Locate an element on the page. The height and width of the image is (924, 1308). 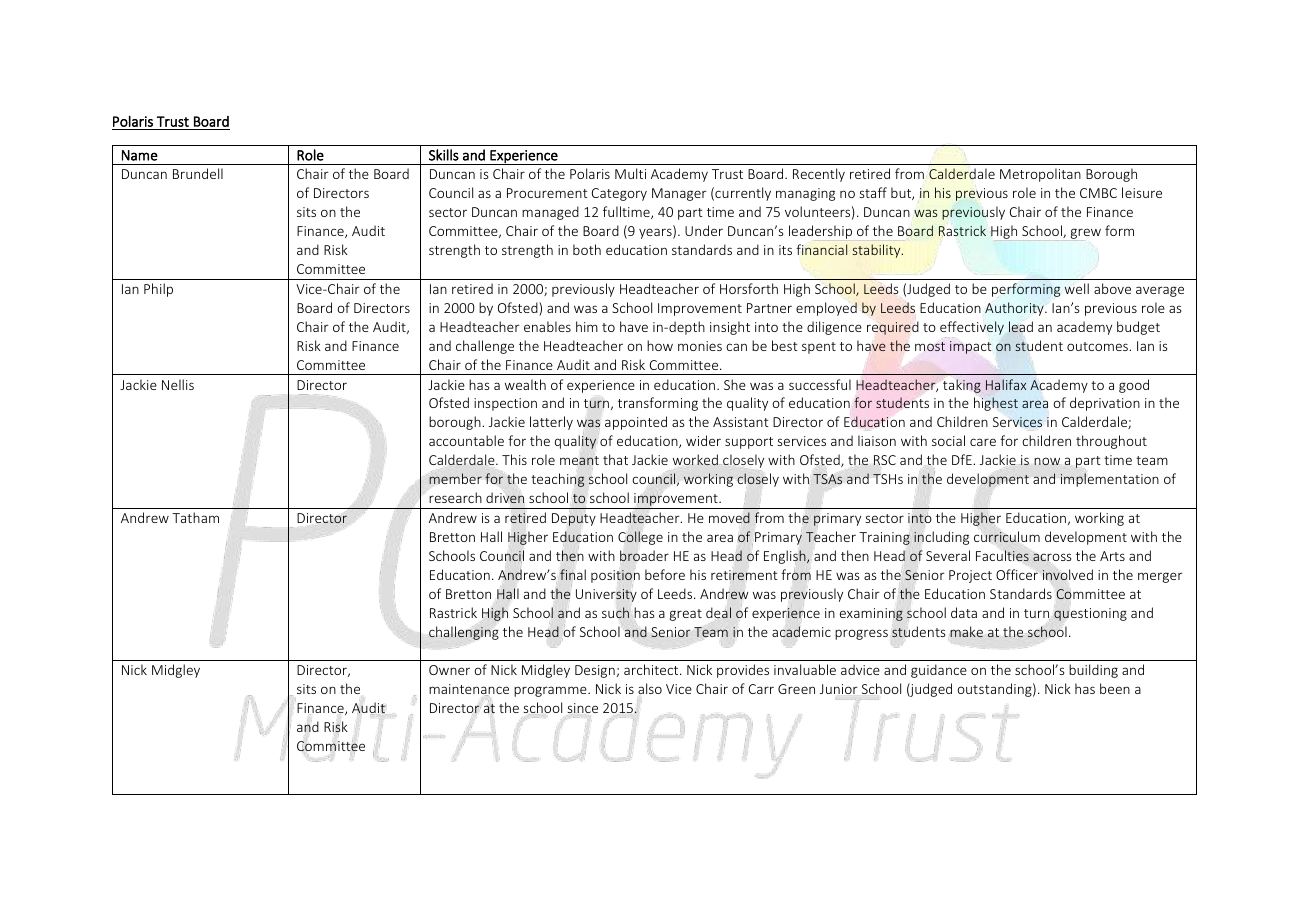
She is located at coordinates (735, 384).
